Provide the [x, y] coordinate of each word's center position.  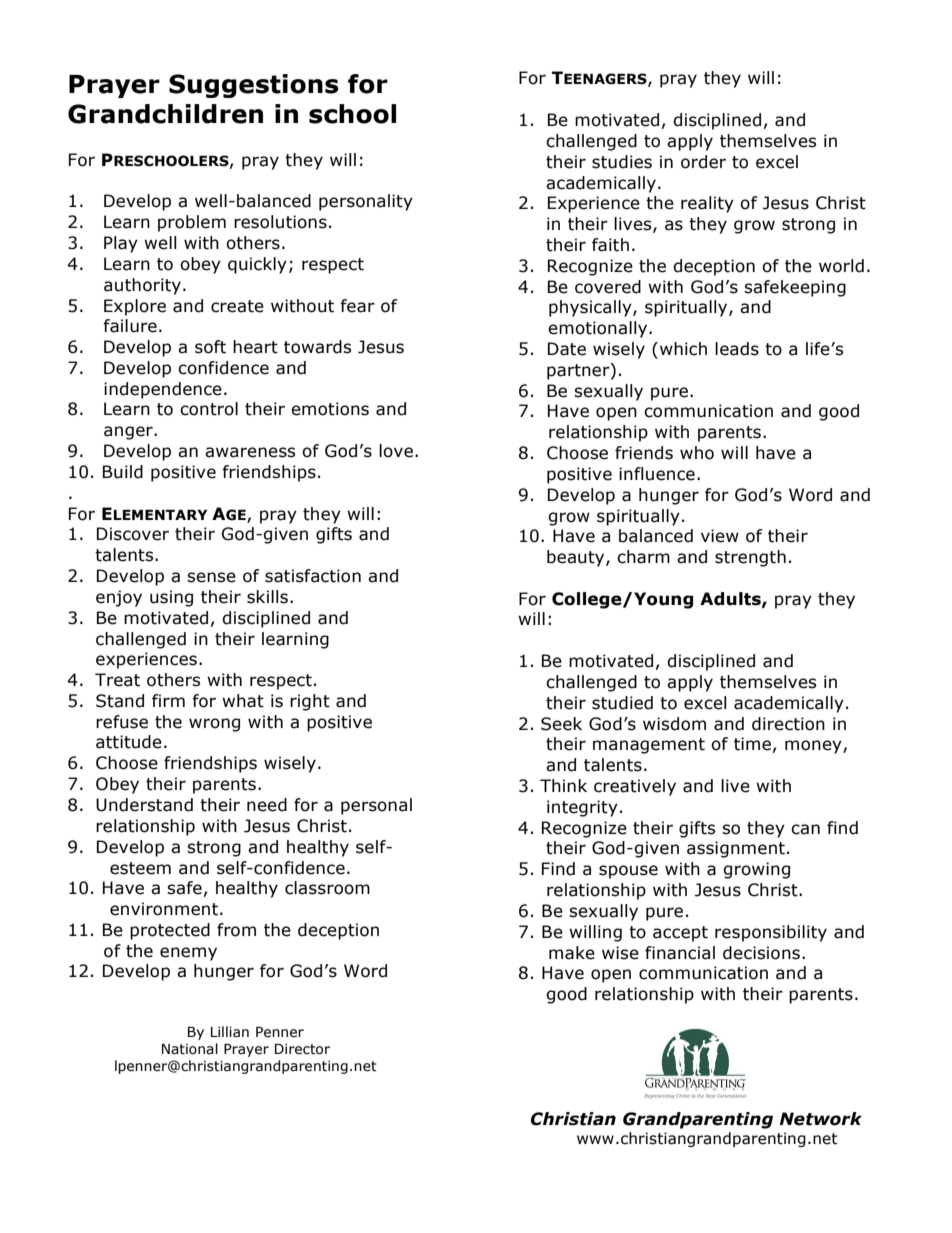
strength [750, 558]
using [171, 598]
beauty [577, 558]
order [703, 162]
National [190, 1049]
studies [622, 162]
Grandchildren [165, 114]
